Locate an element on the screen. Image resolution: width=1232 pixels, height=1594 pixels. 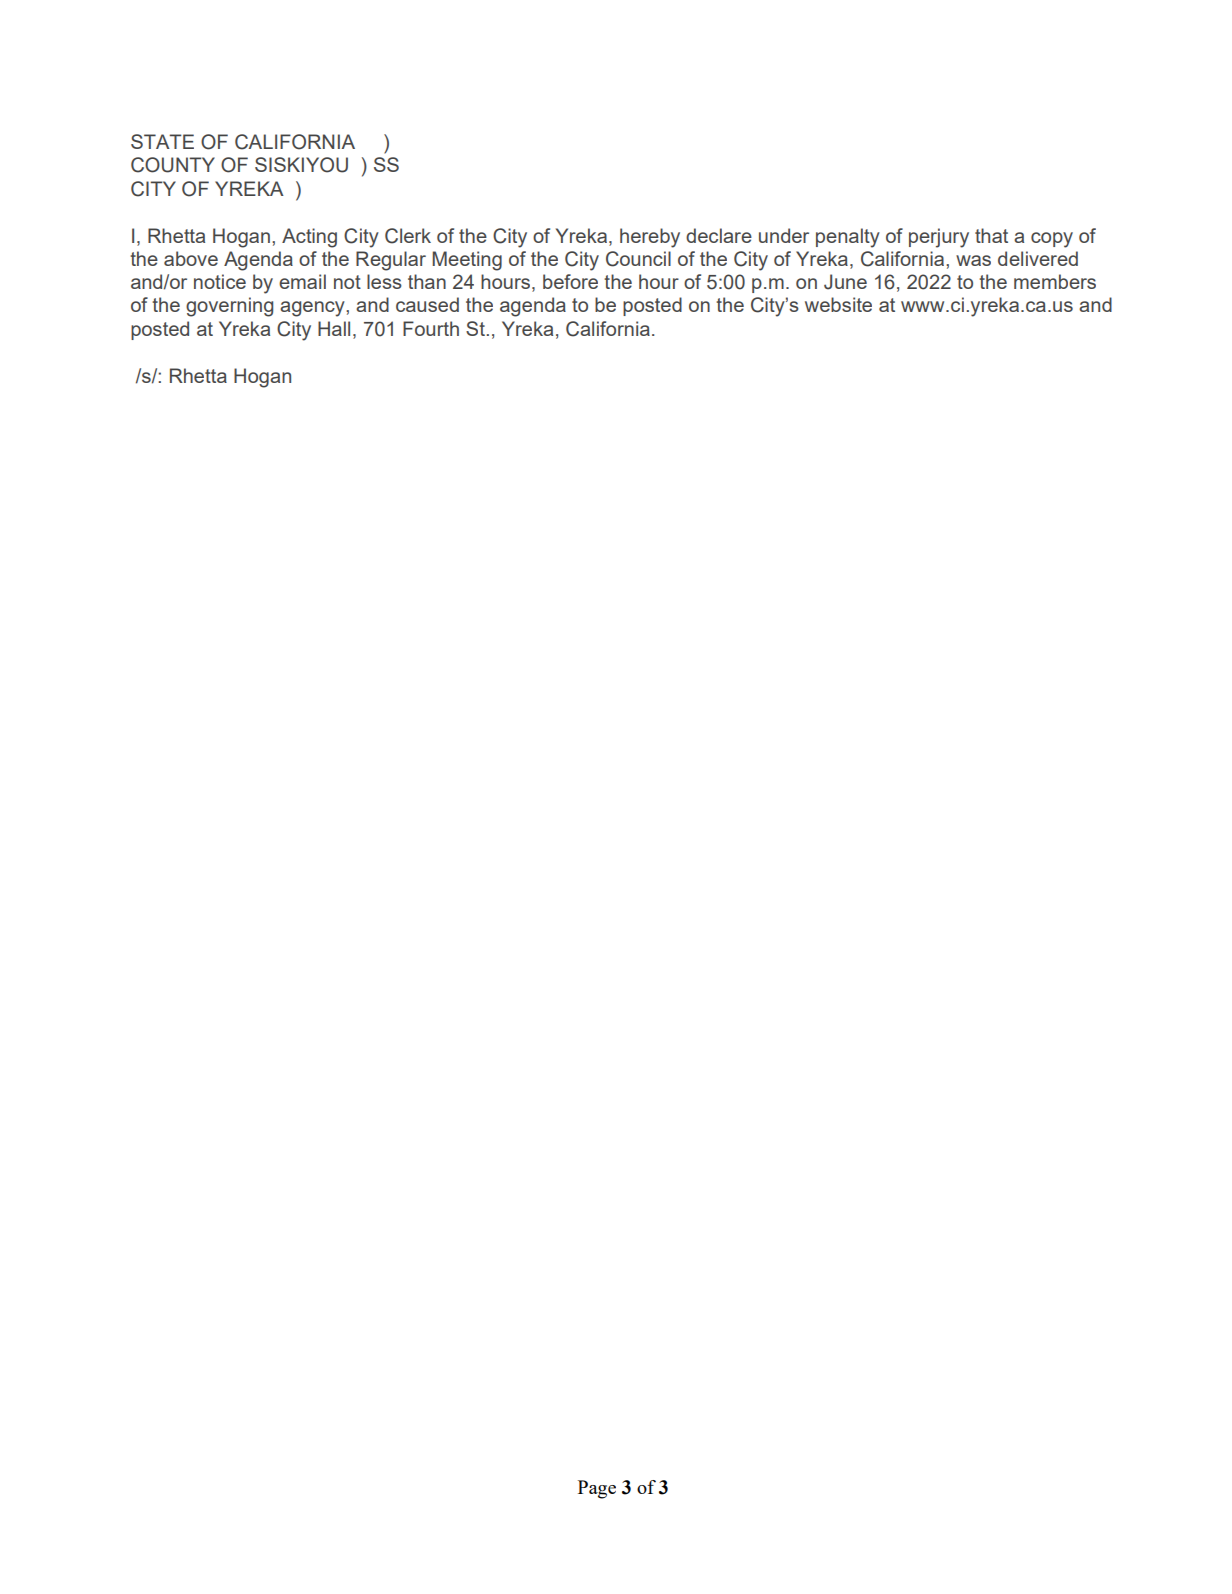
caused is located at coordinates (427, 304).
